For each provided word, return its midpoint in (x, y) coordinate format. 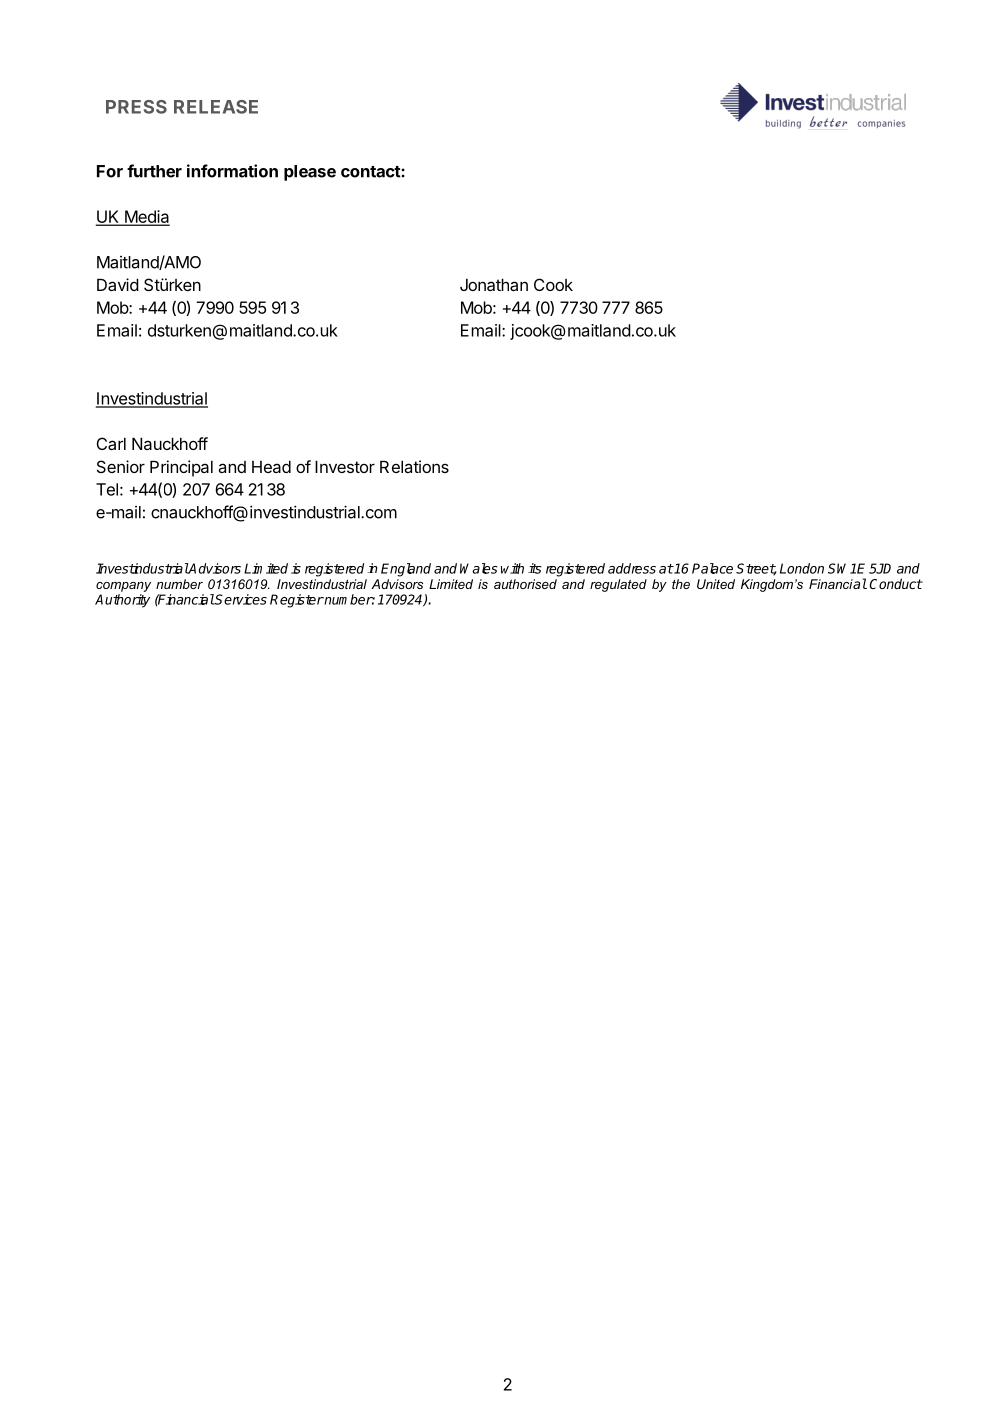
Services (240, 599)
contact (371, 172)
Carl (111, 443)
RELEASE (216, 107)
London (802, 568)
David (118, 284)
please (310, 173)
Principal (181, 468)
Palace (712, 568)
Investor (345, 466)
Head (271, 466)
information (232, 171)
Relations (414, 466)
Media (146, 218)
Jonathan (494, 284)
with (512, 568)
